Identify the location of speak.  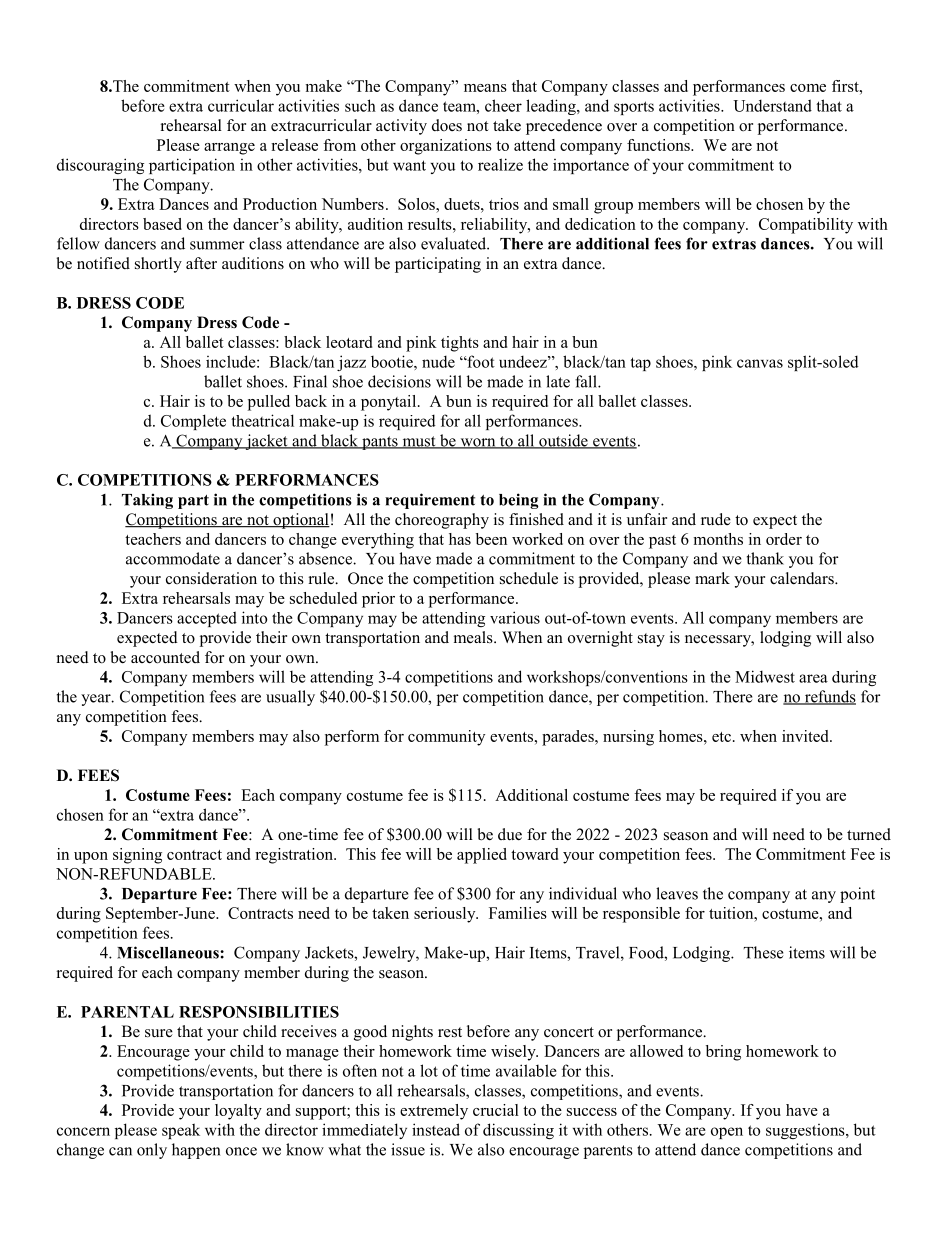
(181, 1131).
